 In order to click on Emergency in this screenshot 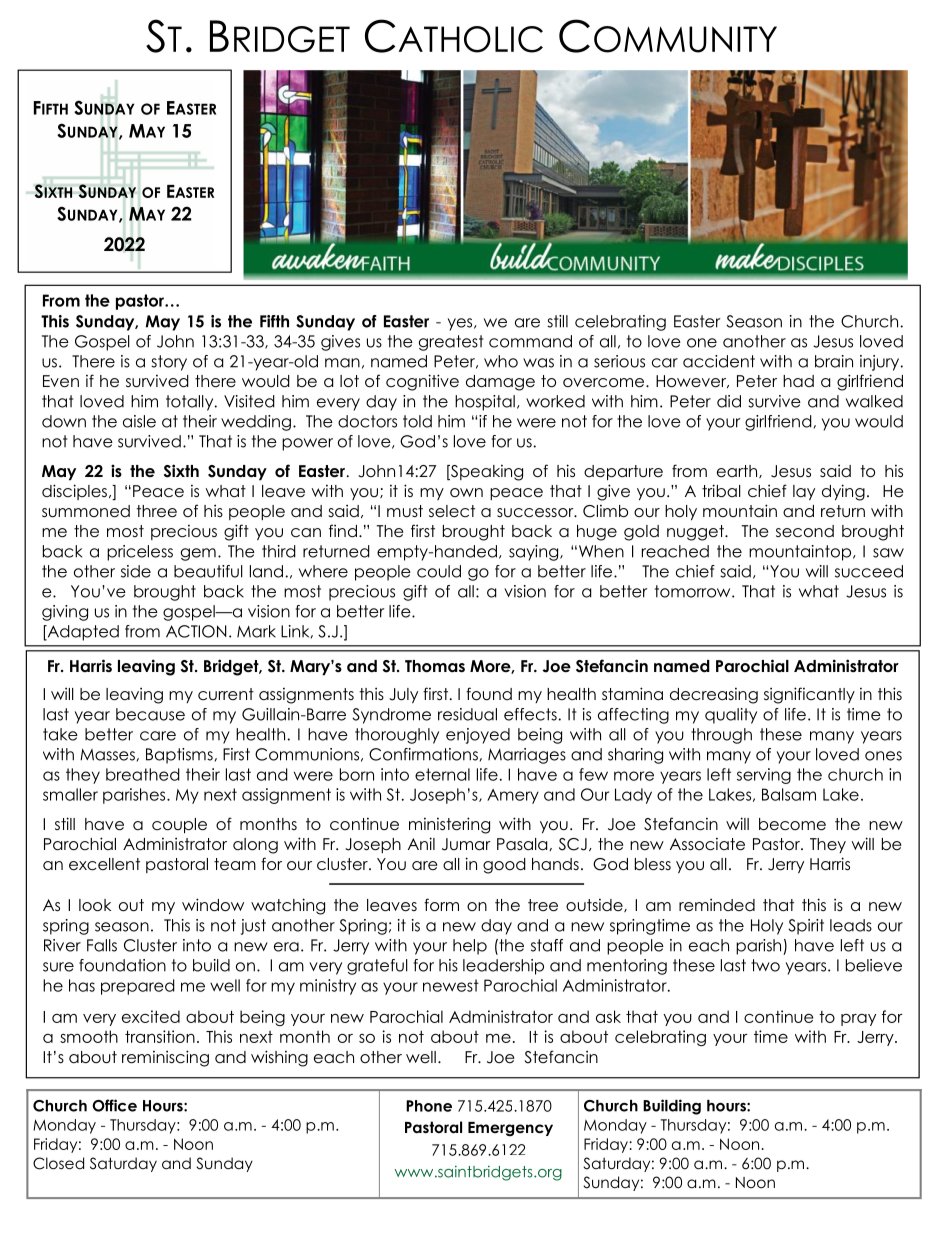, I will do `click(510, 1129)`.
